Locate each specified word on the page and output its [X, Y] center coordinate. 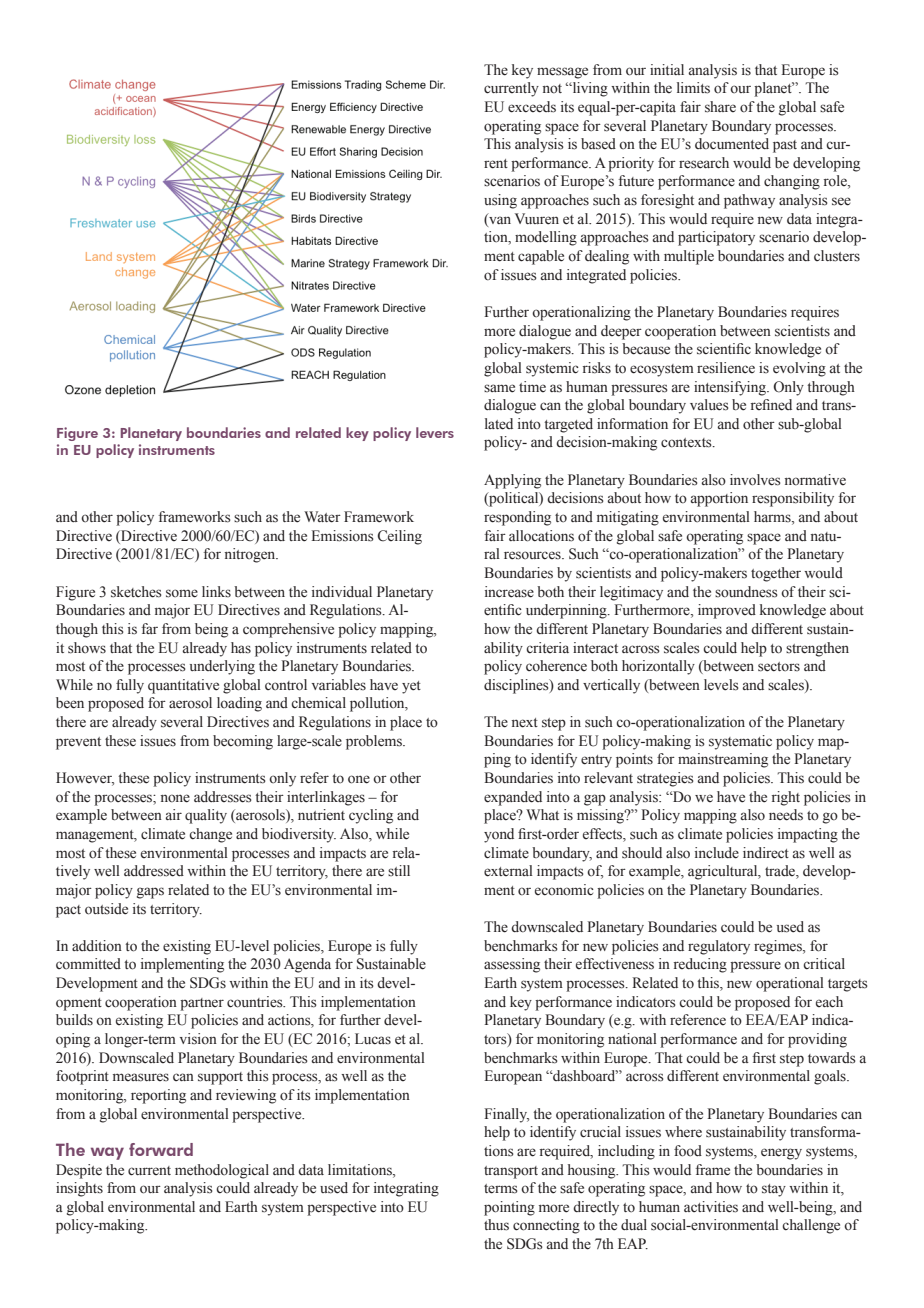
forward [161, 1149]
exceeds [532, 107]
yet [411, 687]
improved [727, 611]
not [552, 89]
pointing [509, 1208]
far [149, 628]
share [720, 107]
